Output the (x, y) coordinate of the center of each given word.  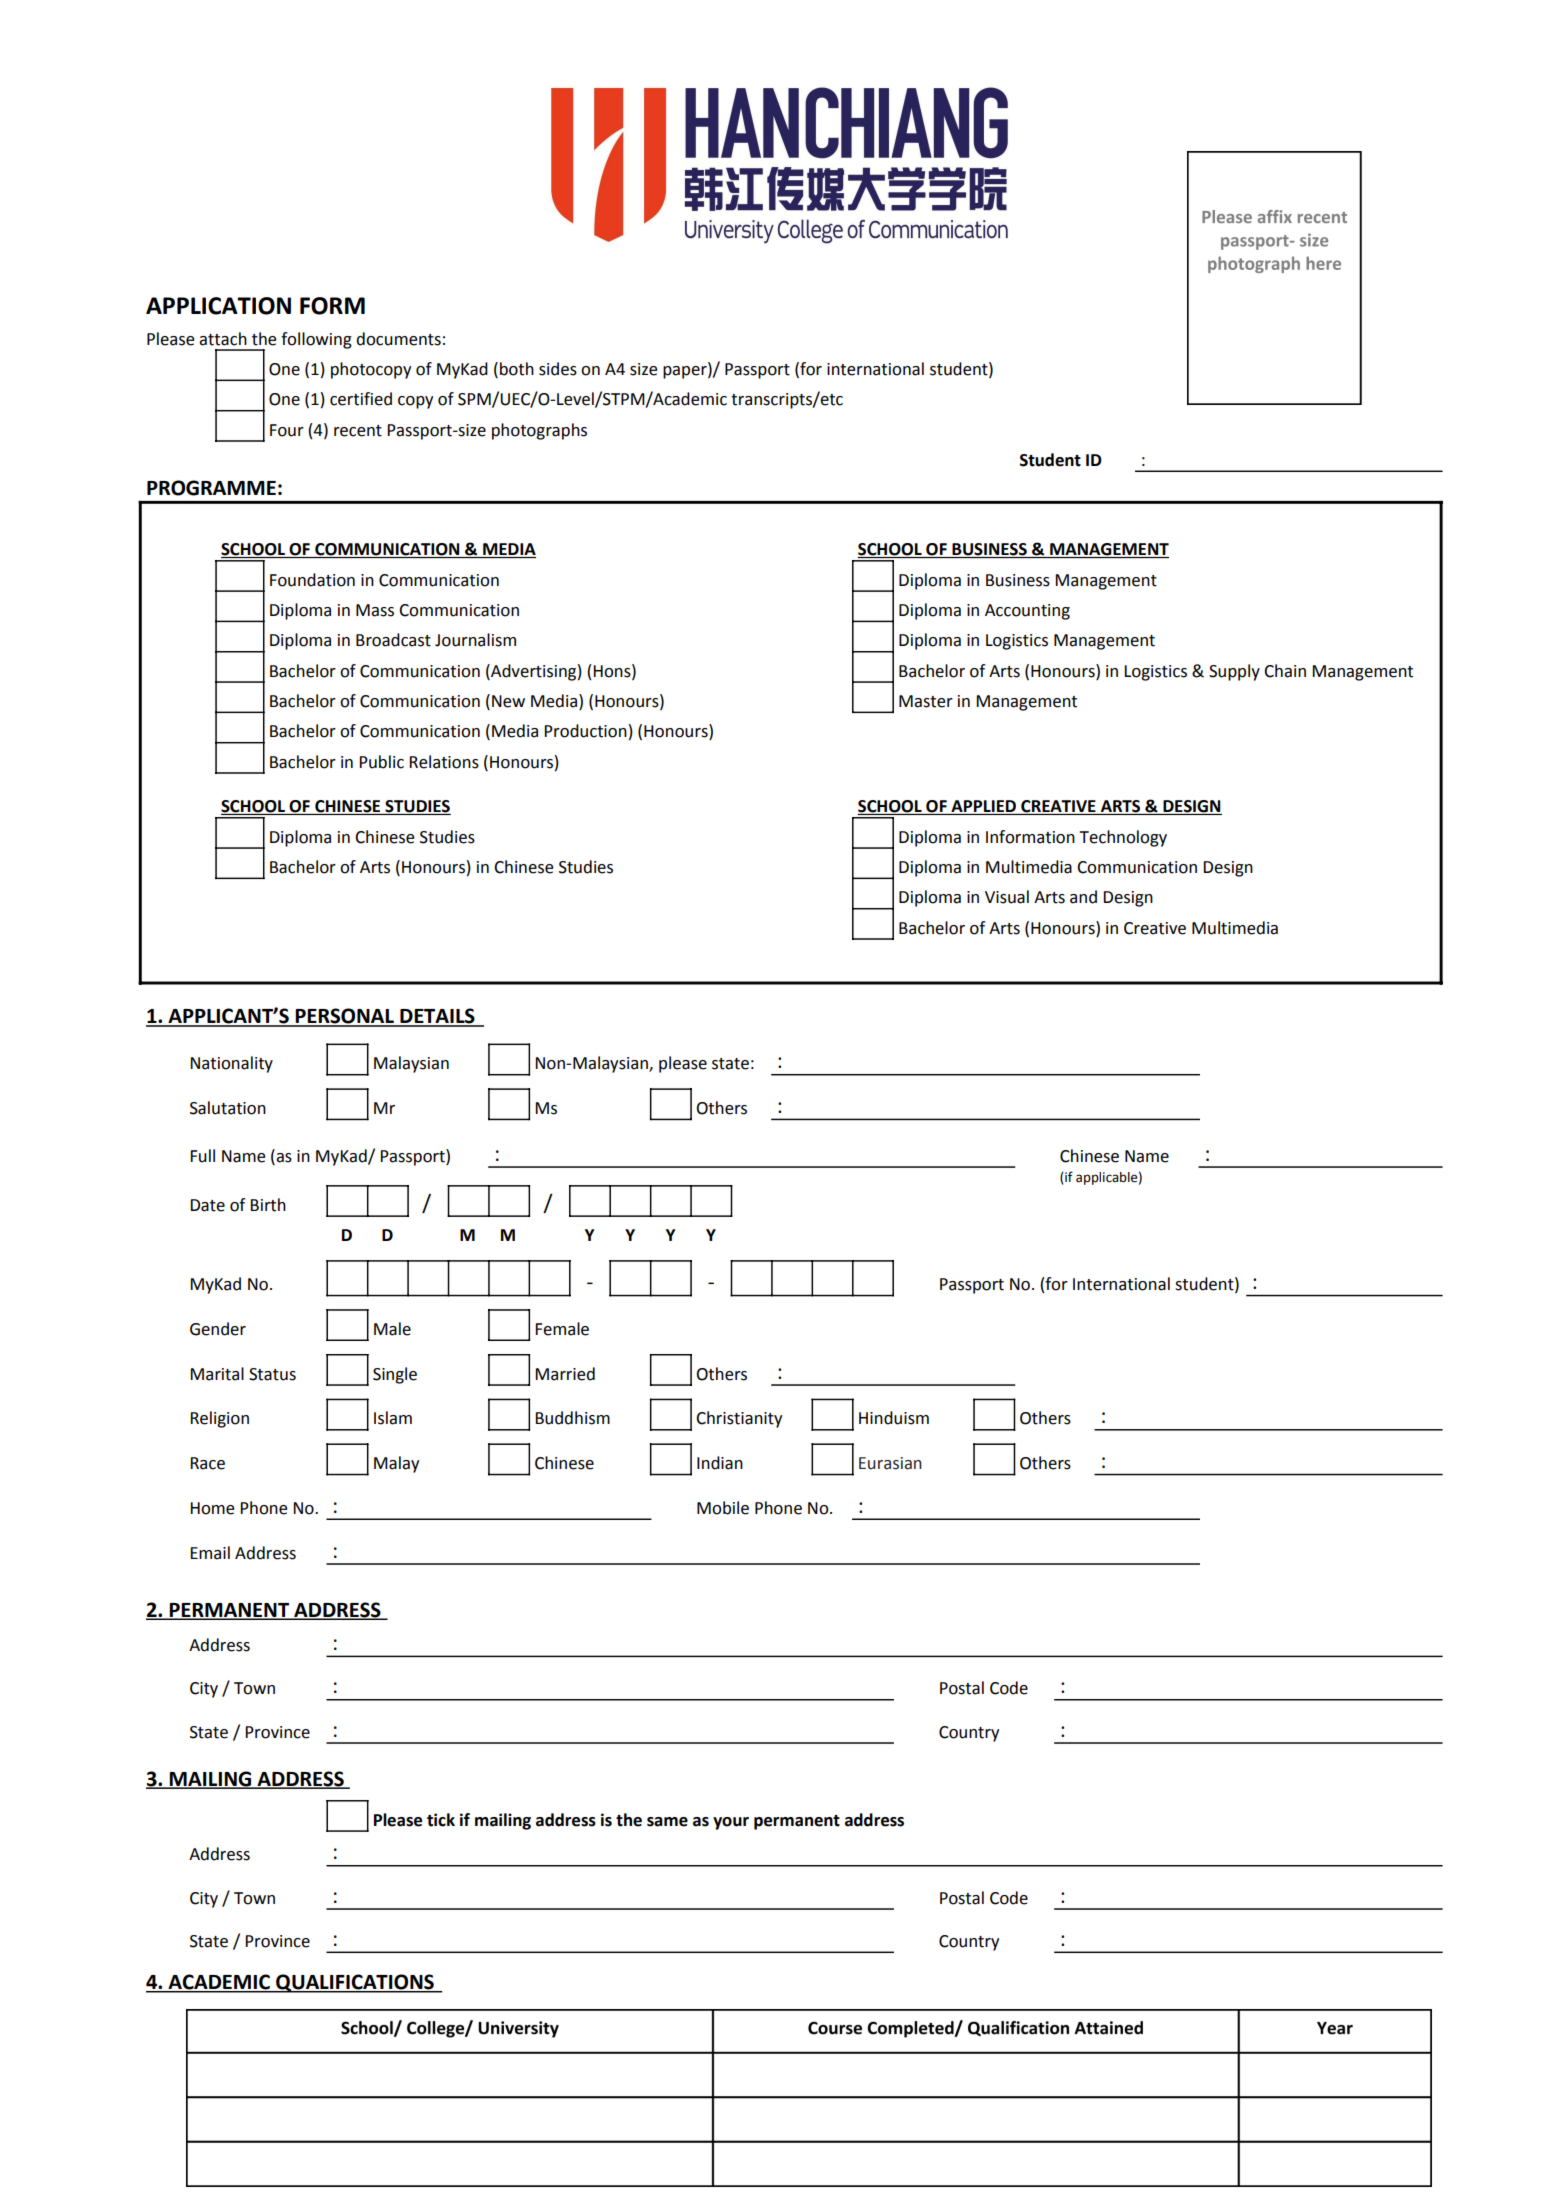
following (316, 340)
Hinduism (894, 1418)
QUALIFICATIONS (355, 1983)
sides (558, 369)
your (731, 1823)
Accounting (1027, 612)
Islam (393, 1418)
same (667, 1822)
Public (381, 762)
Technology (1123, 838)
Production (585, 731)
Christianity (739, 1419)
